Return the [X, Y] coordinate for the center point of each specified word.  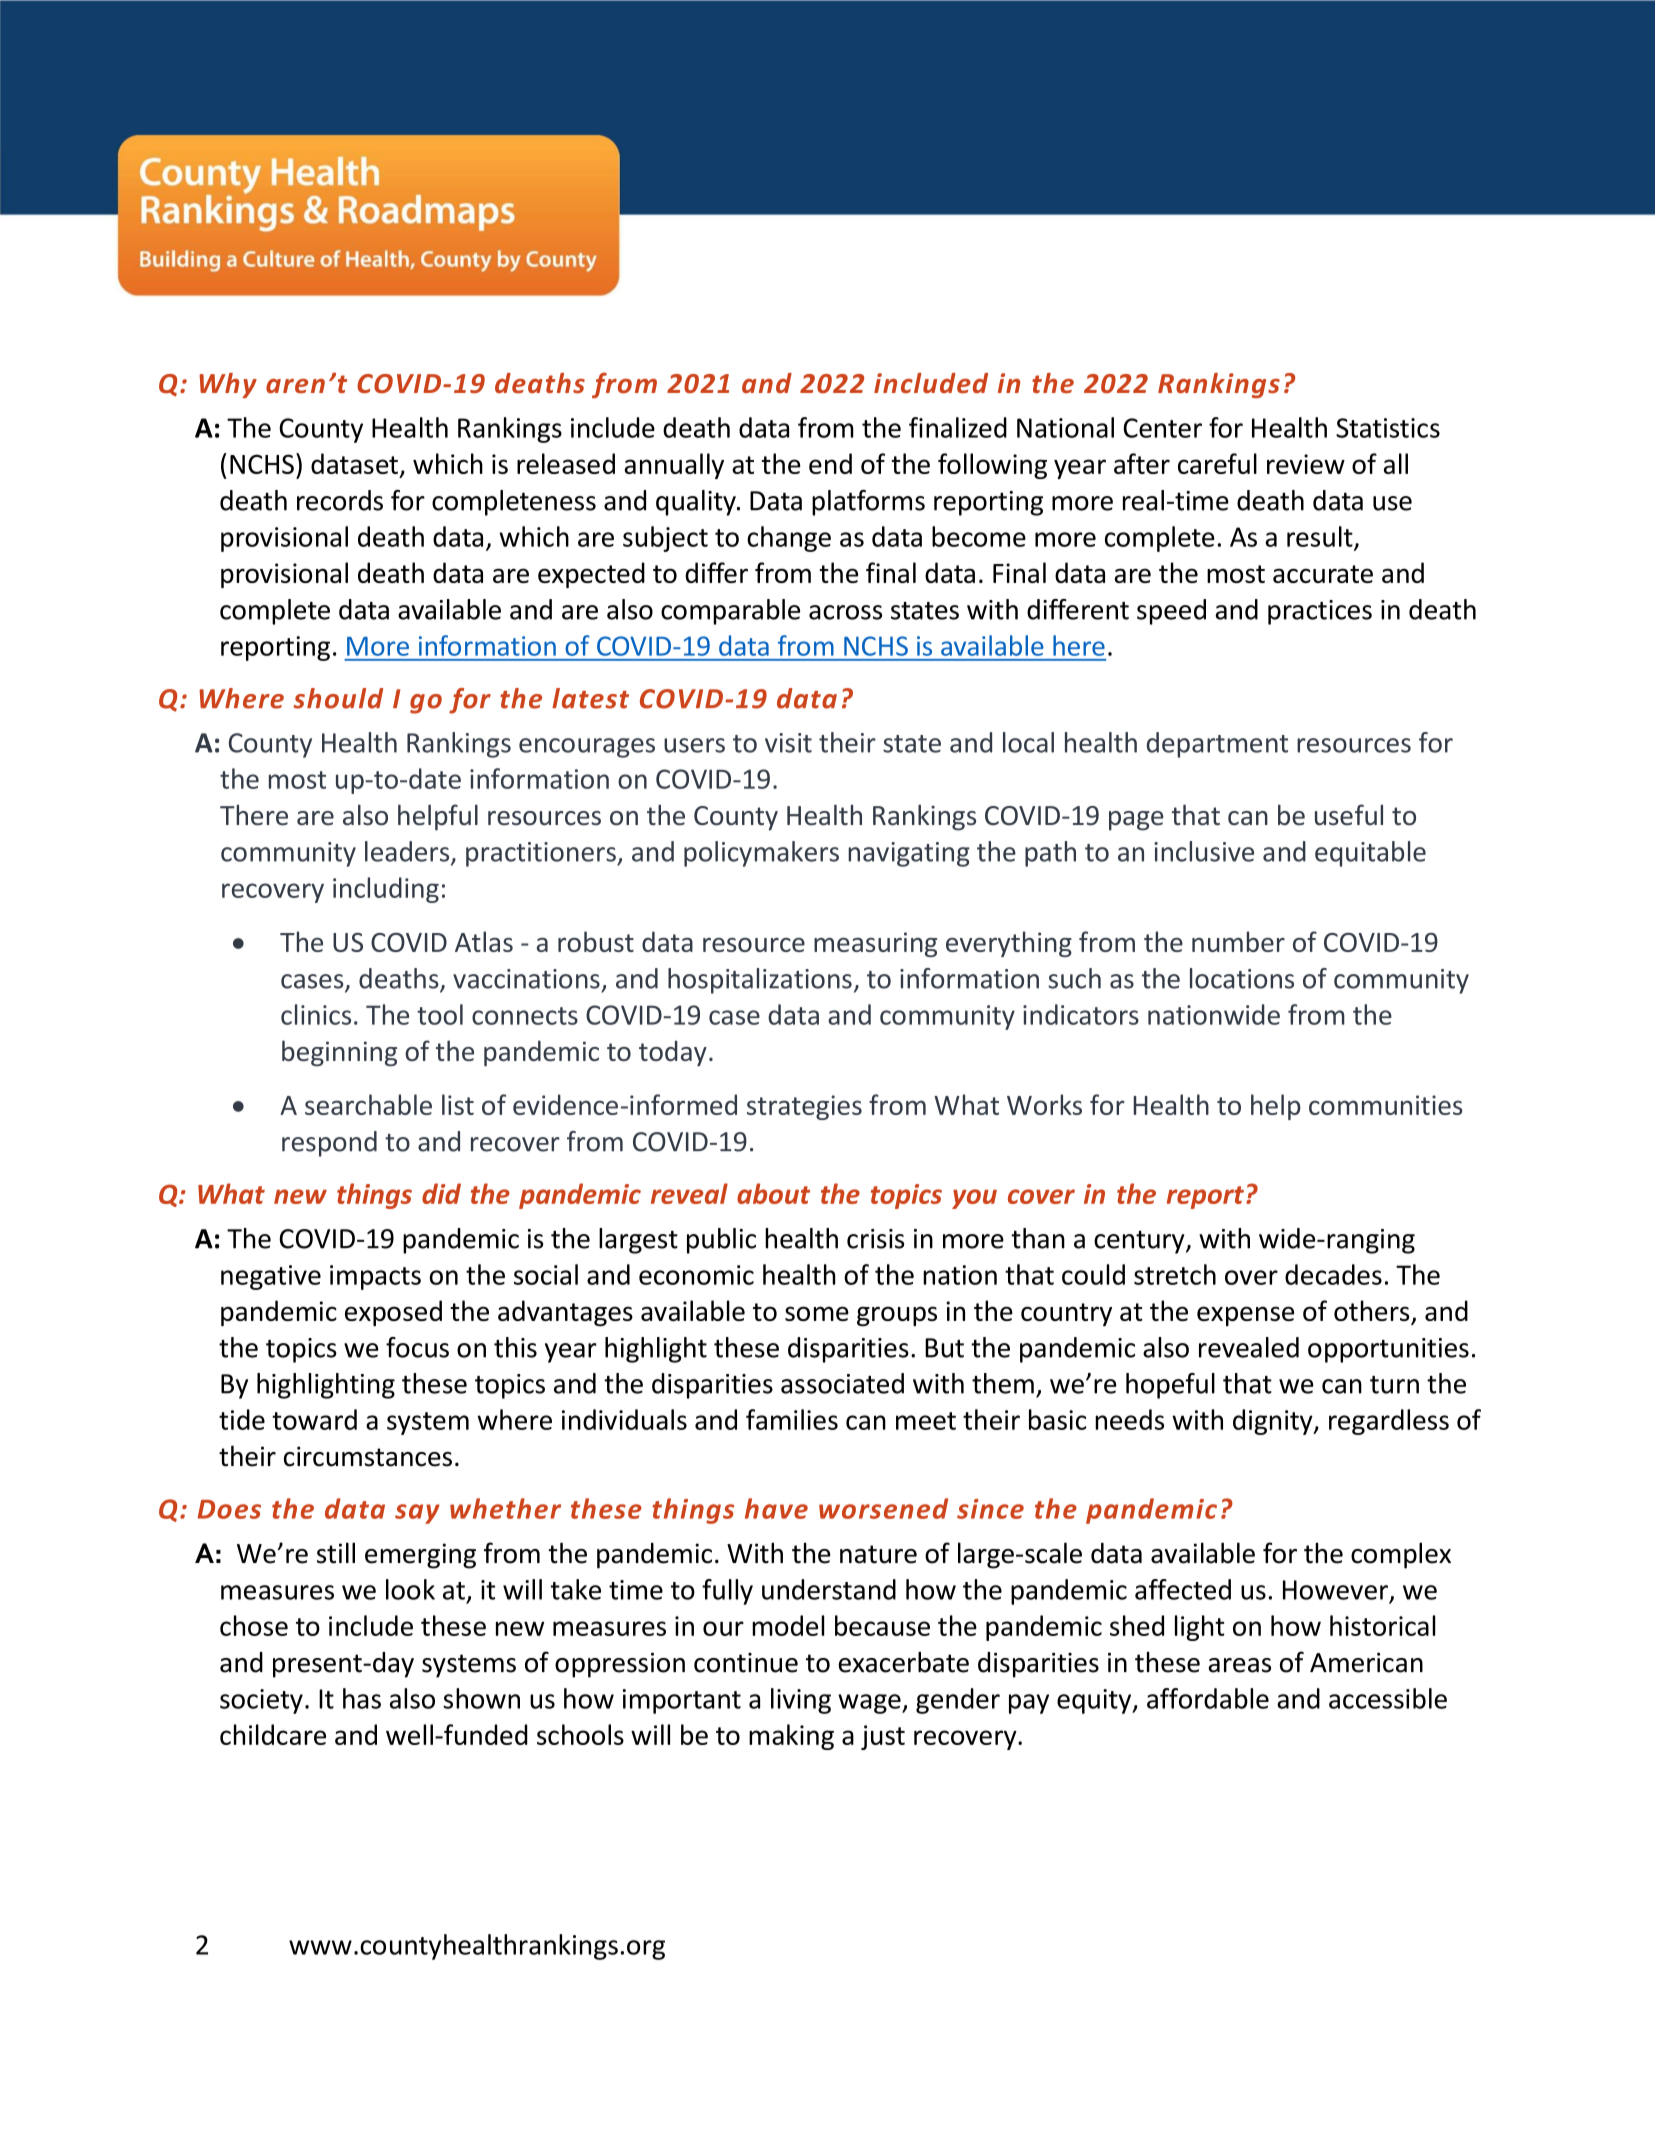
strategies [804, 1107]
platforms [868, 503]
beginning [339, 1053]
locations [1242, 978]
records [340, 500]
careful [1217, 463]
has [362, 1698]
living [801, 1701]
